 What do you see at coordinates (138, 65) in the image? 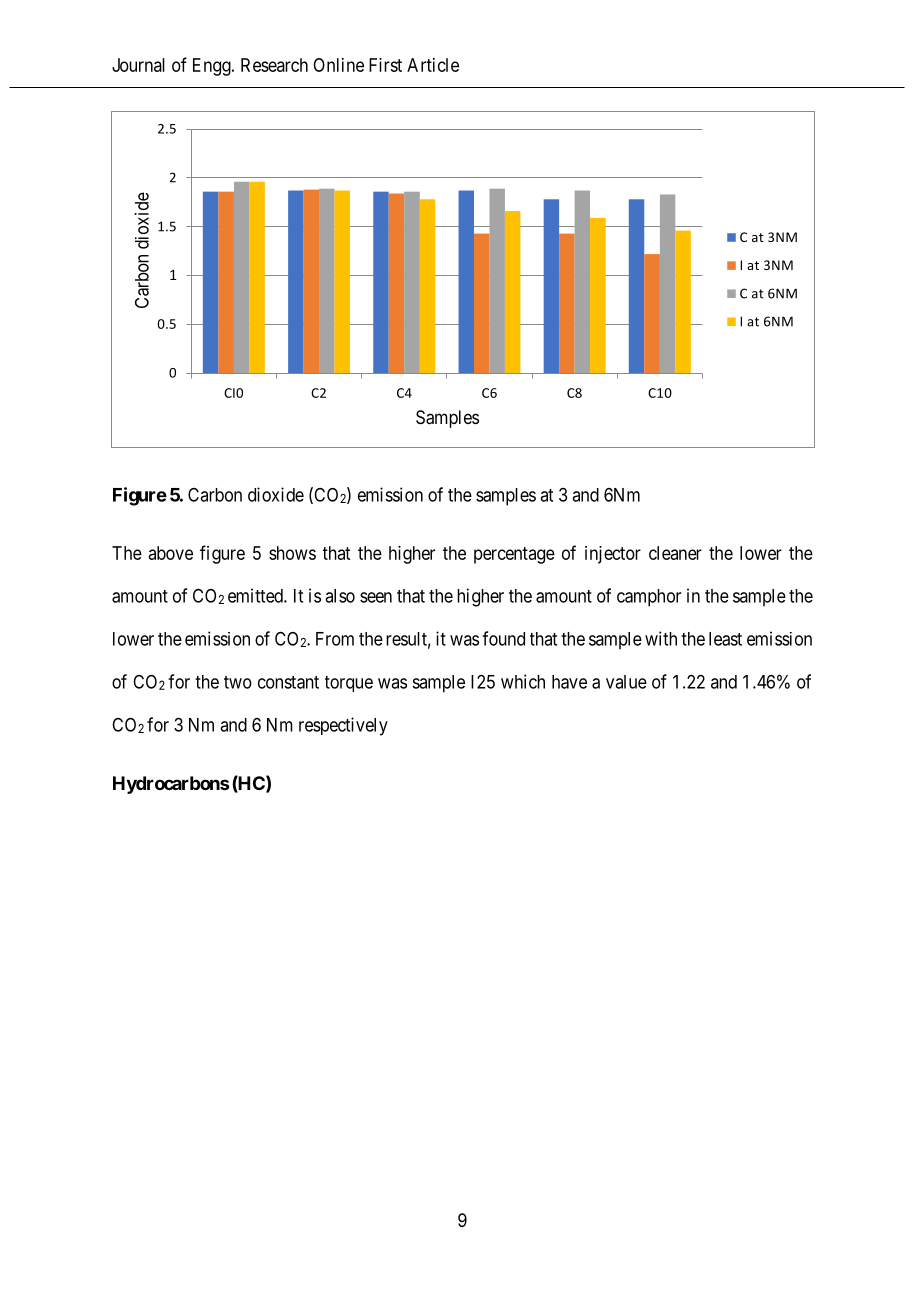
I see `Journal` at bounding box center [138, 65].
